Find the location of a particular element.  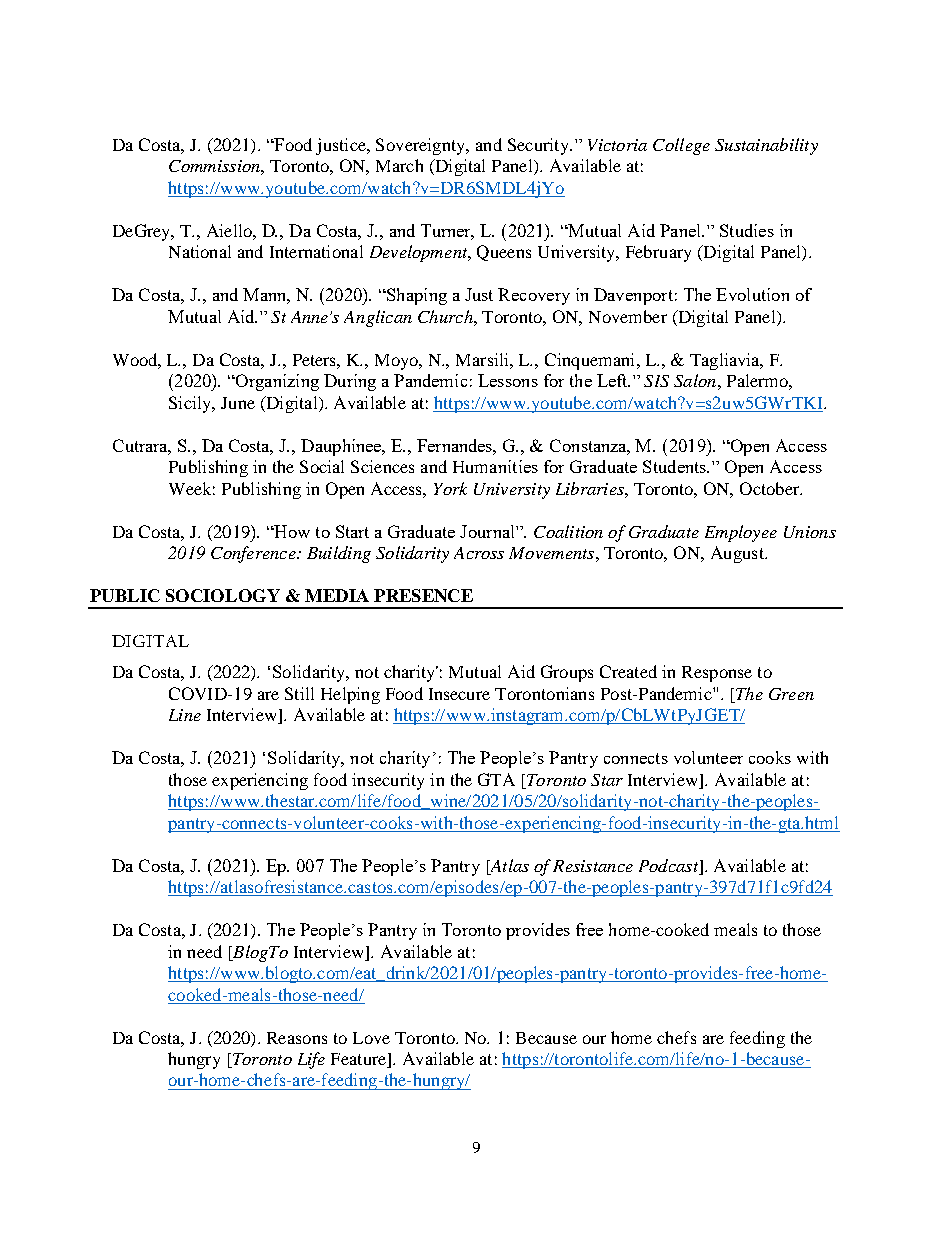

Sicily is located at coordinates (191, 404).
